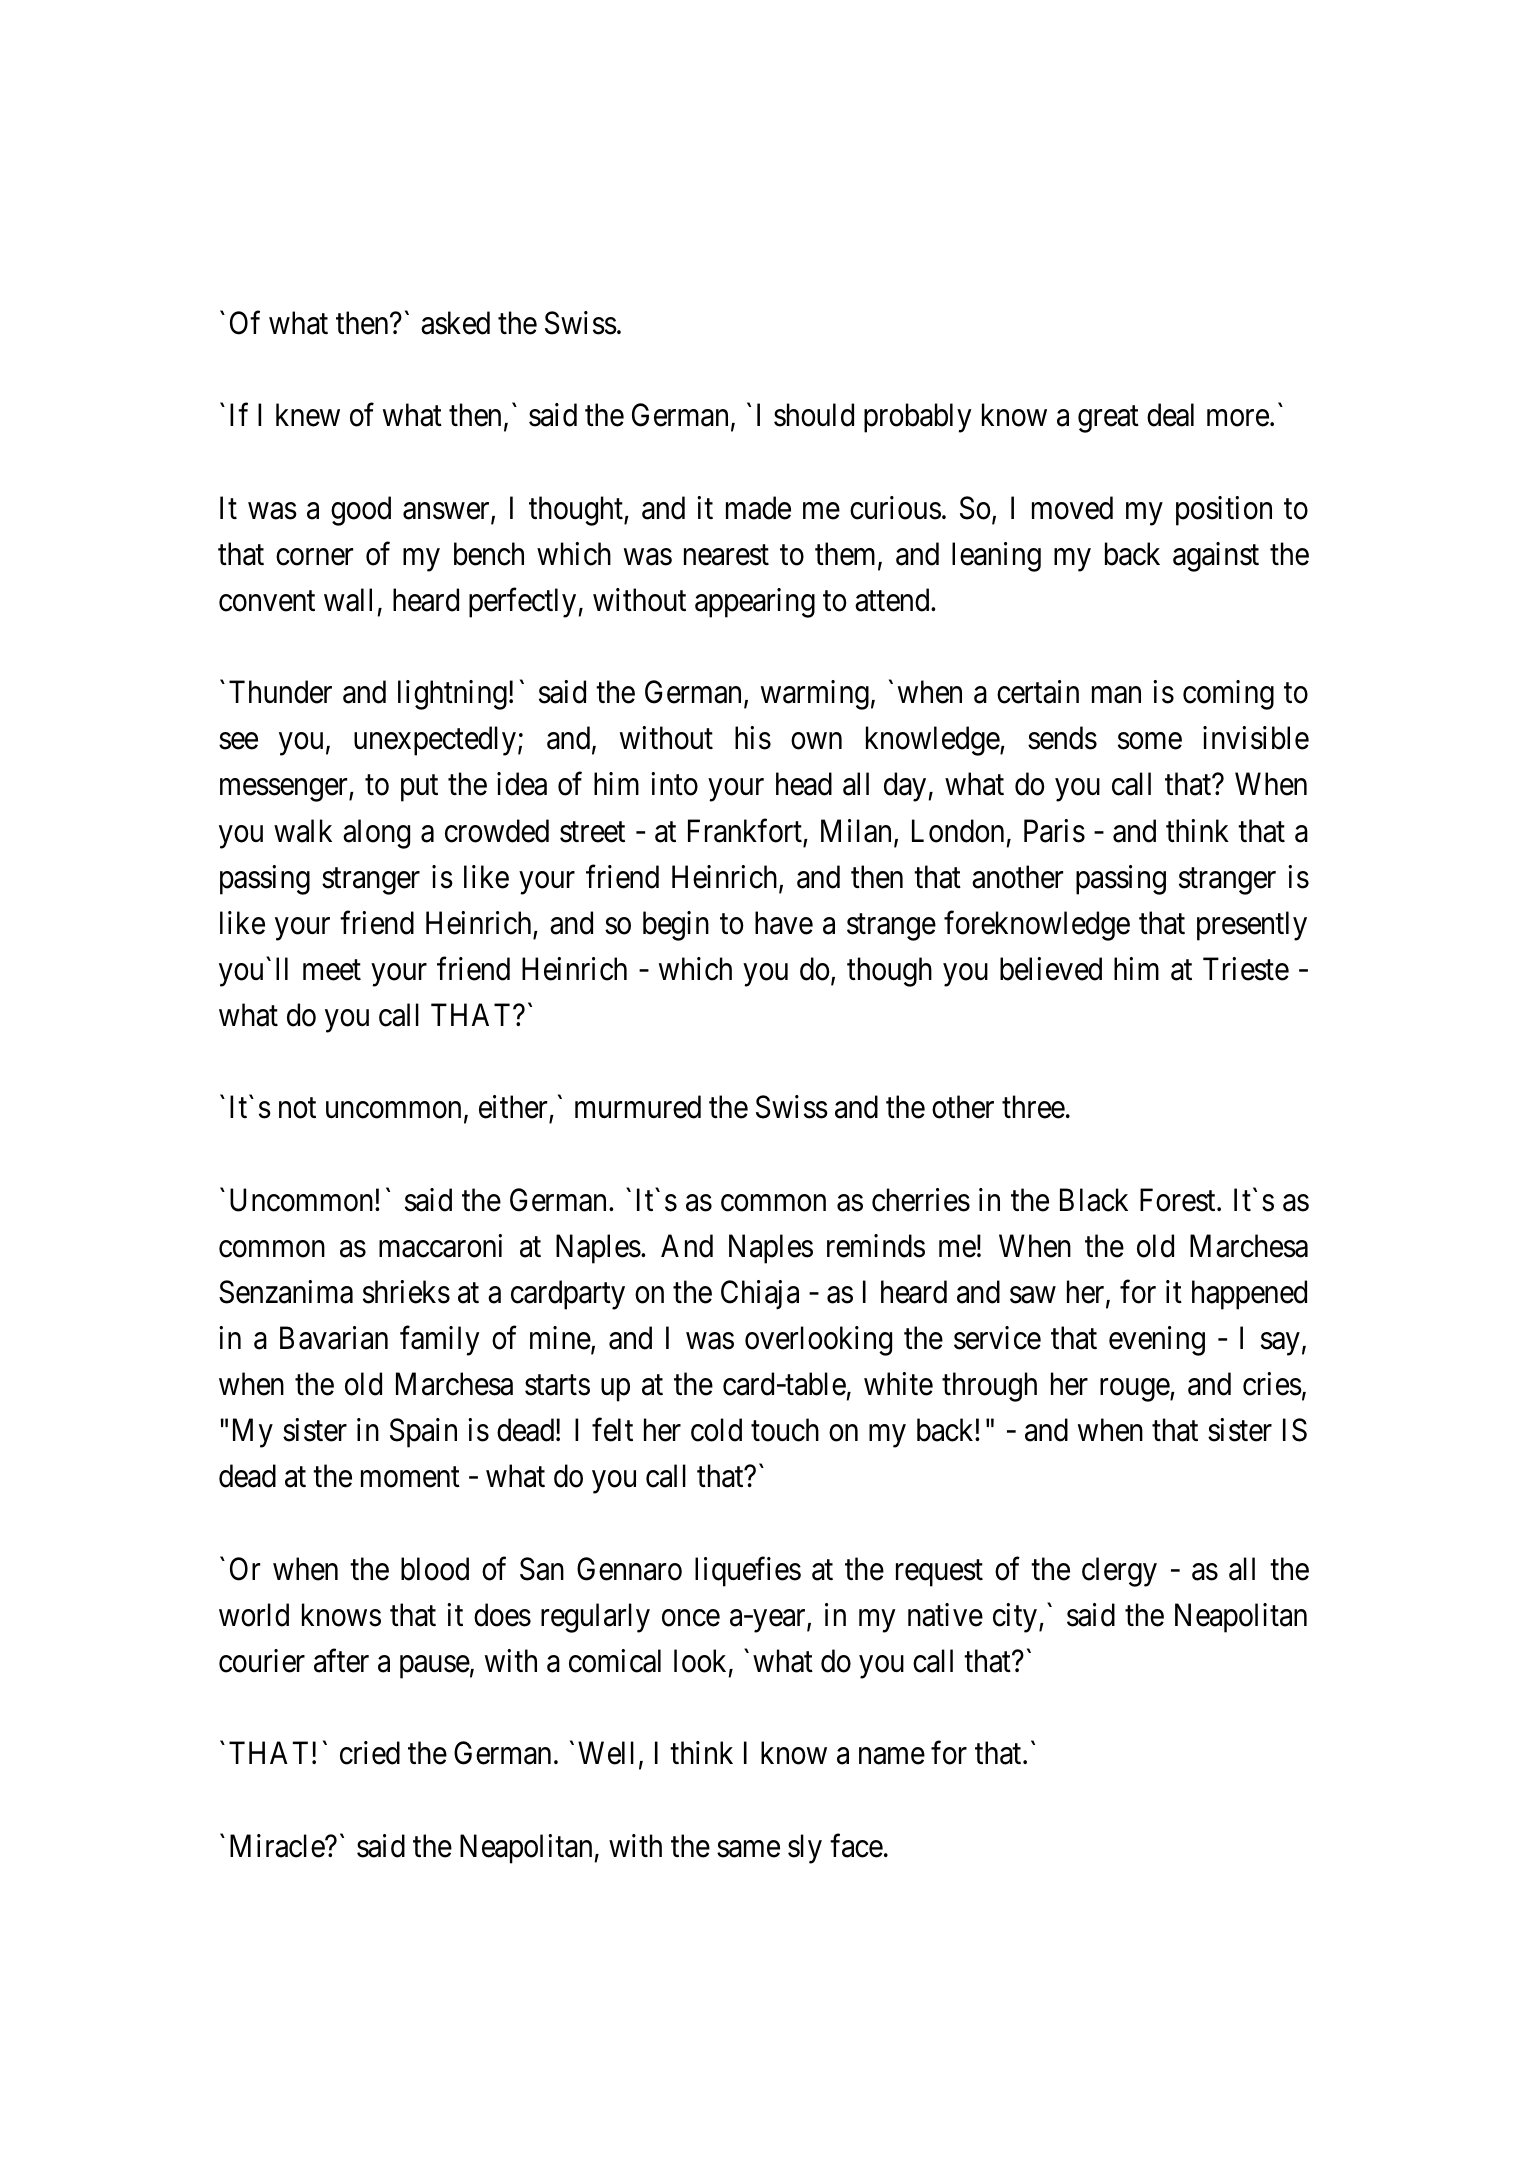 Image resolution: width=1525 pixels, height=2158 pixels. What do you see at coordinates (370, 1753) in the page?
I see `cried` at bounding box center [370, 1753].
